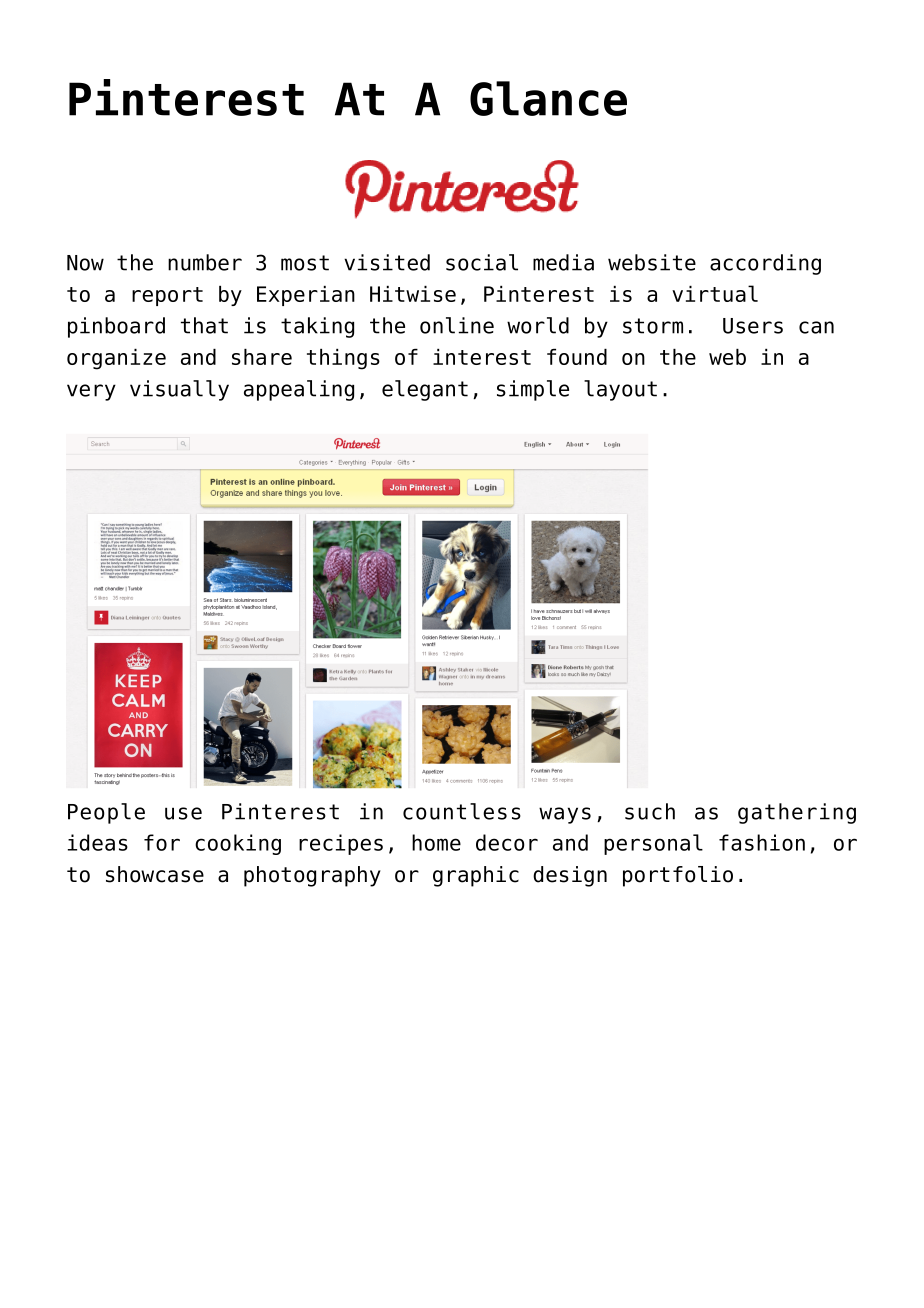 The image size is (924, 1308). What do you see at coordinates (753, 326) in the document?
I see `Users` at bounding box center [753, 326].
